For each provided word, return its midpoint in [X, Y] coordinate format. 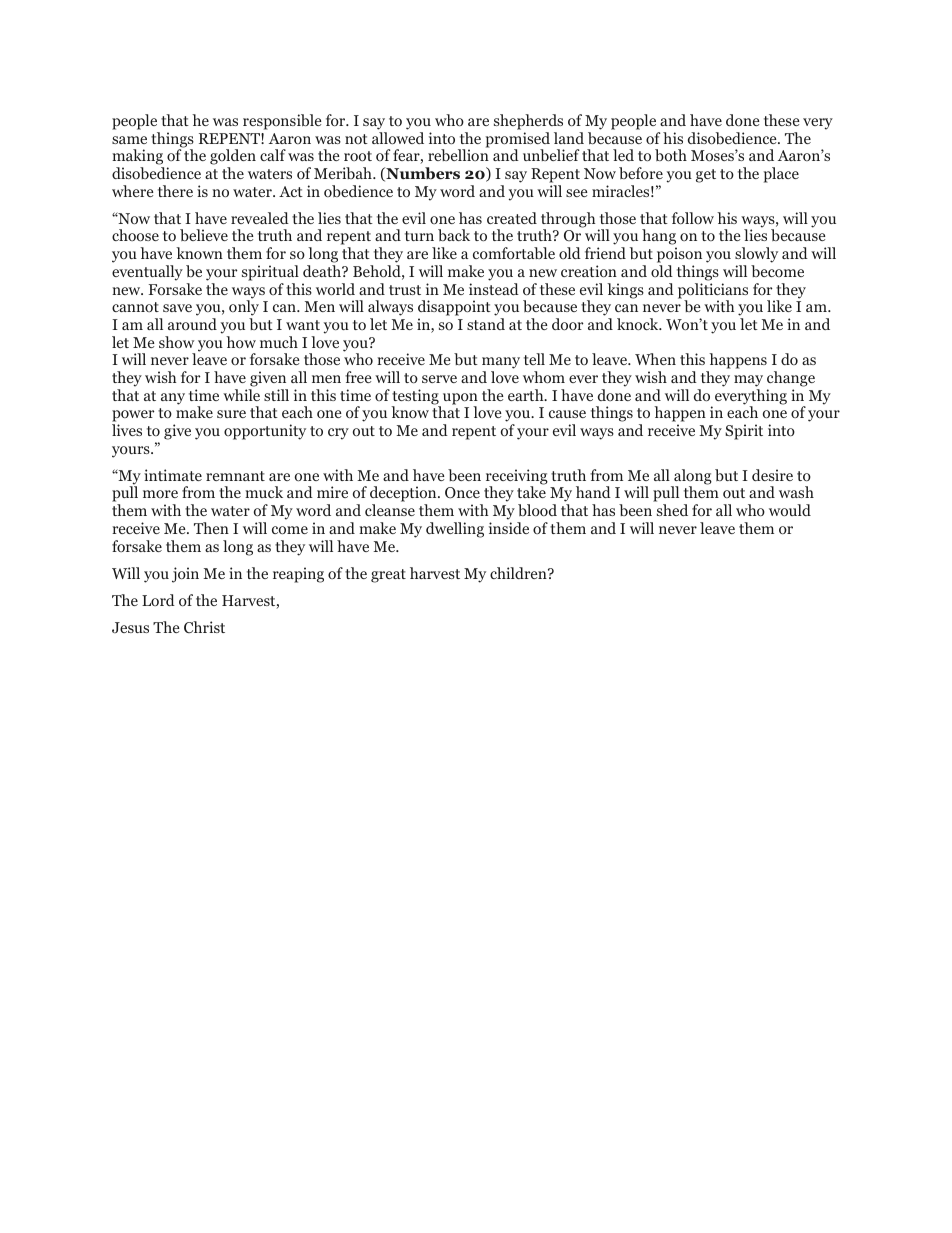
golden [233, 158]
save [177, 308]
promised [518, 141]
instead [494, 289]
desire [772, 475]
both [671, 155]
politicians [713, 292]
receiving [517, 478]
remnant [235, 476]
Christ [204, 627]
